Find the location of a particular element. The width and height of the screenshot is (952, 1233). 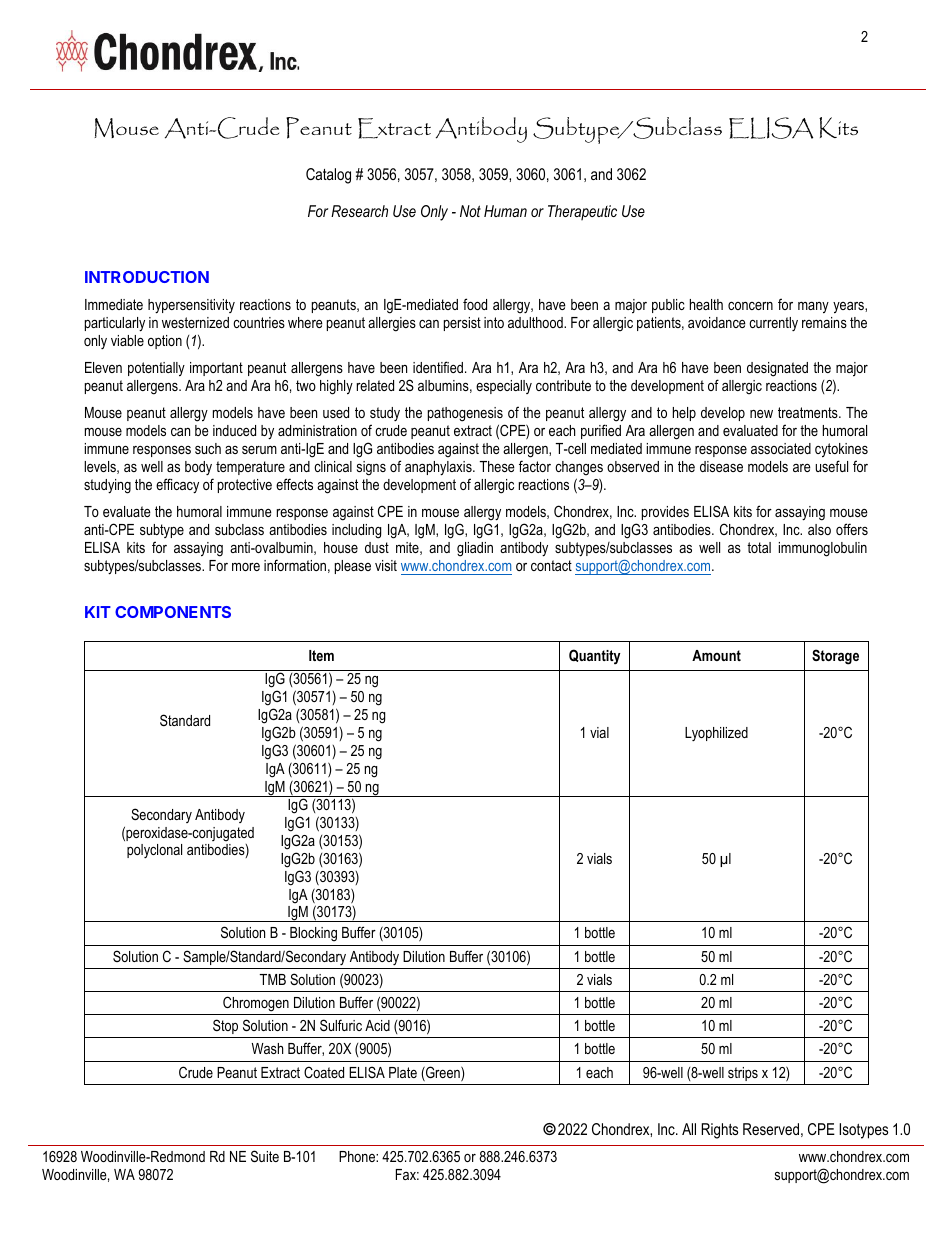

Acid is located at coordinates (377, 1025).
